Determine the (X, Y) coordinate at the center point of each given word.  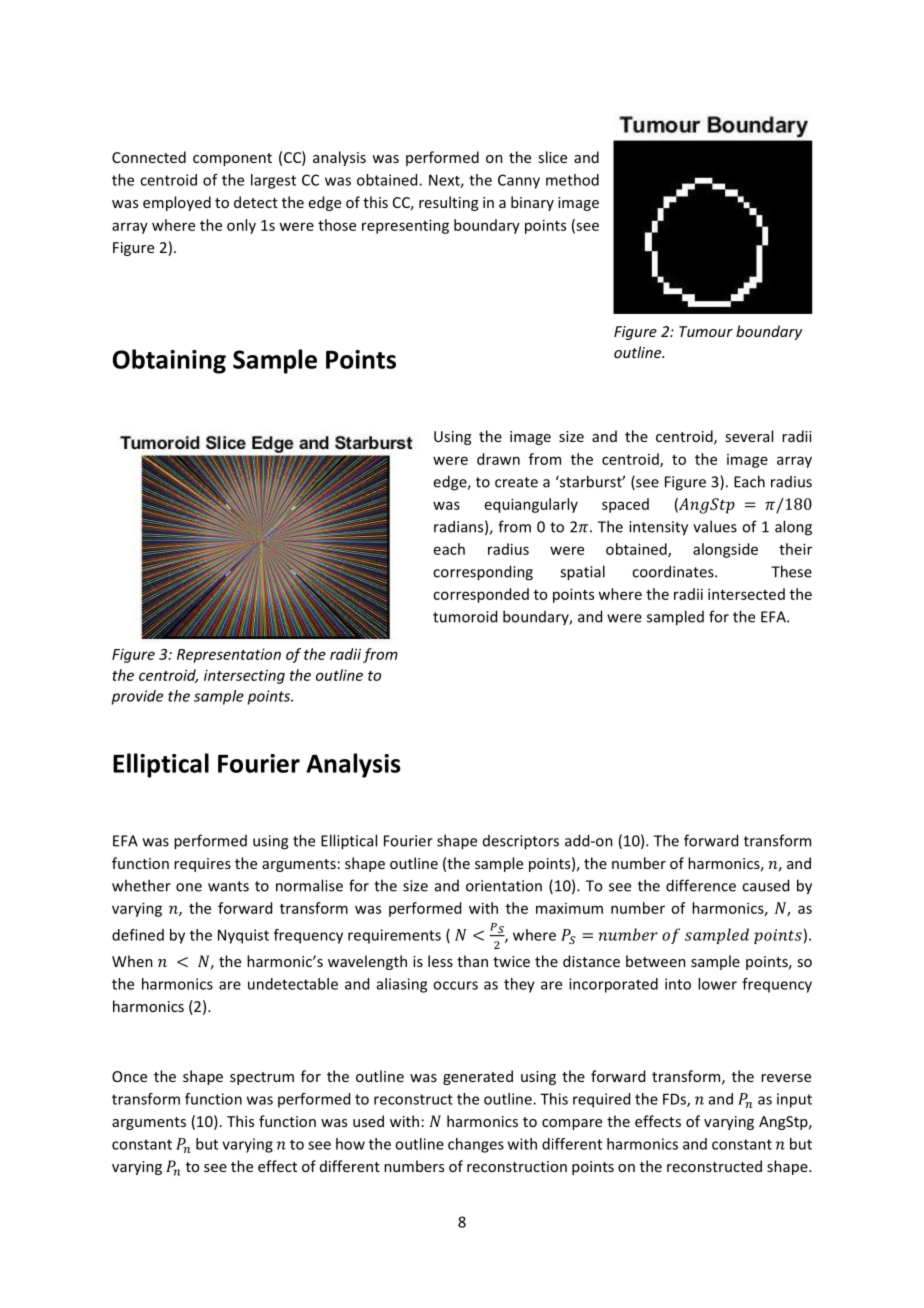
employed (177, 203)
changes (476, 1145)
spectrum (262, 1078)
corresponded (481, 595)
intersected (746, 594)
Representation (229, 655)
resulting (448, 203)
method (572, 180)
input (794, 1100)
